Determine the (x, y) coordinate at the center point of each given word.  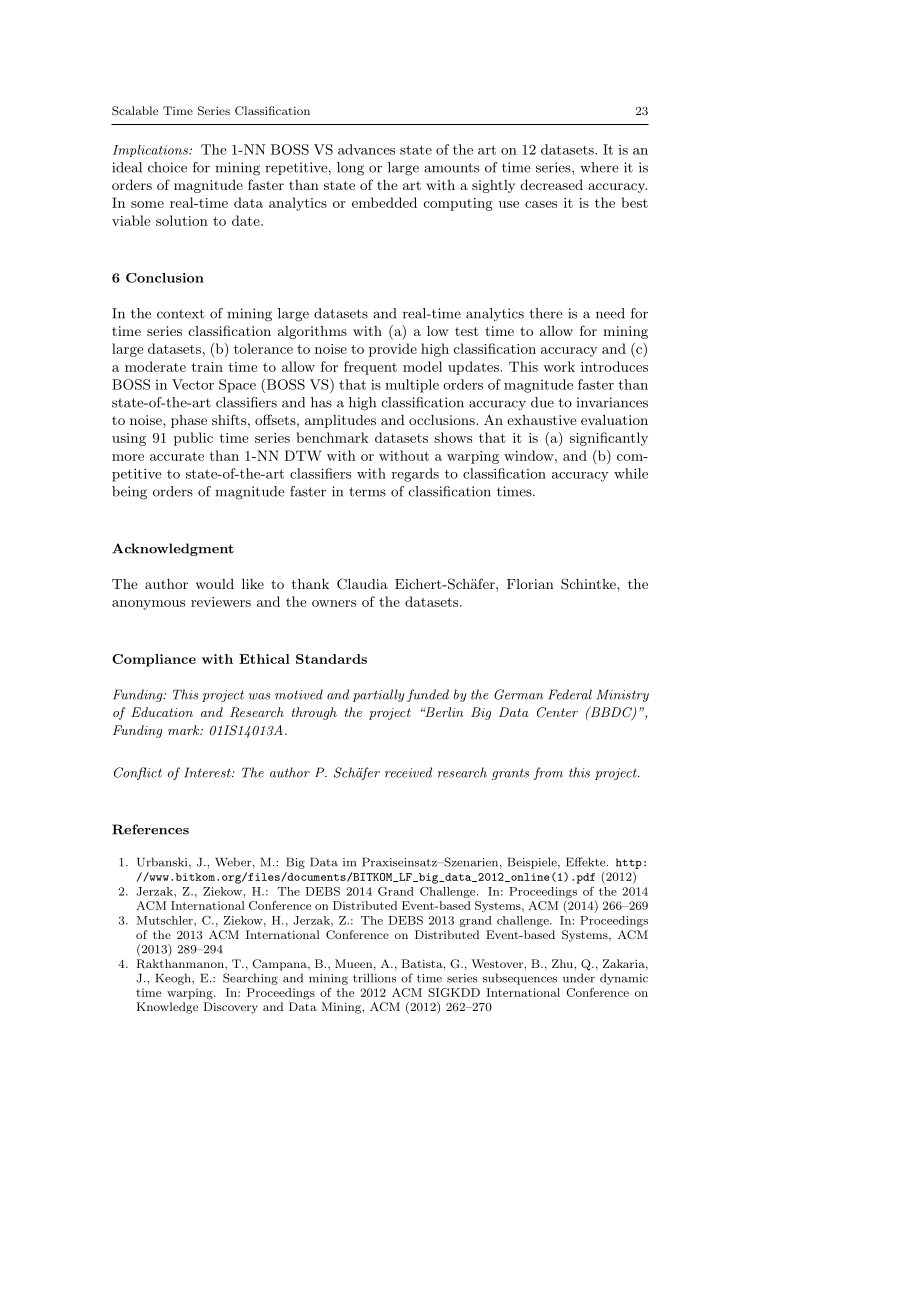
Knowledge (167, 1008)
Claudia (362, 584)
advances (366, 149)
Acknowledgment (173, 549)
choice (167, 167)
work (559, 366)
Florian (530, 584)
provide (393, 350)
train (207, 367)
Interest (208, 772)
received (408, 772)
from (548, 773)
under (579, 978)
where (599, 167)
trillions (374, 978)
